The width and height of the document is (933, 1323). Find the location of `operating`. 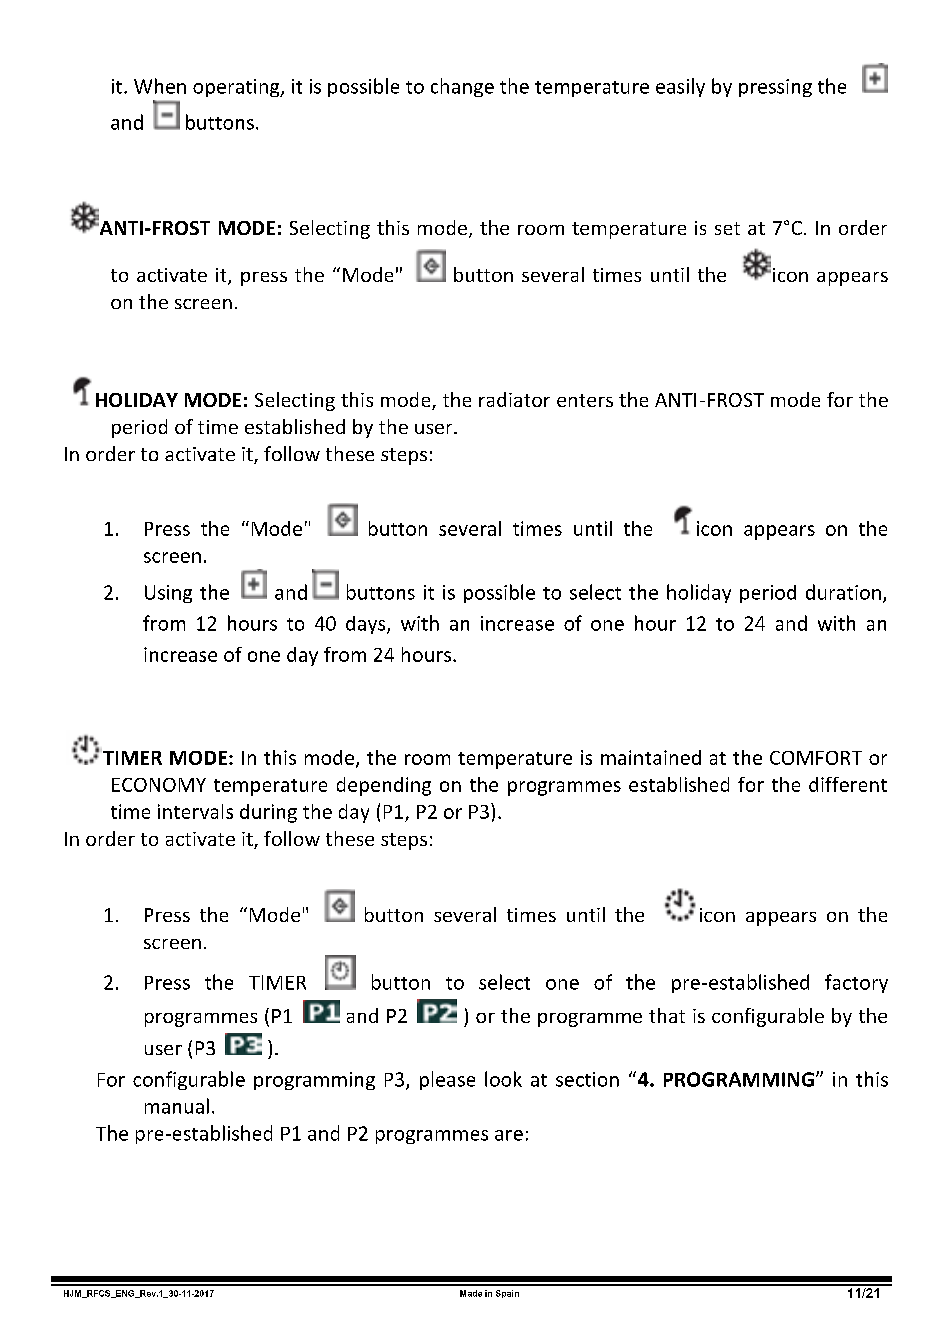

operating is located at coordinates (237, 88).
